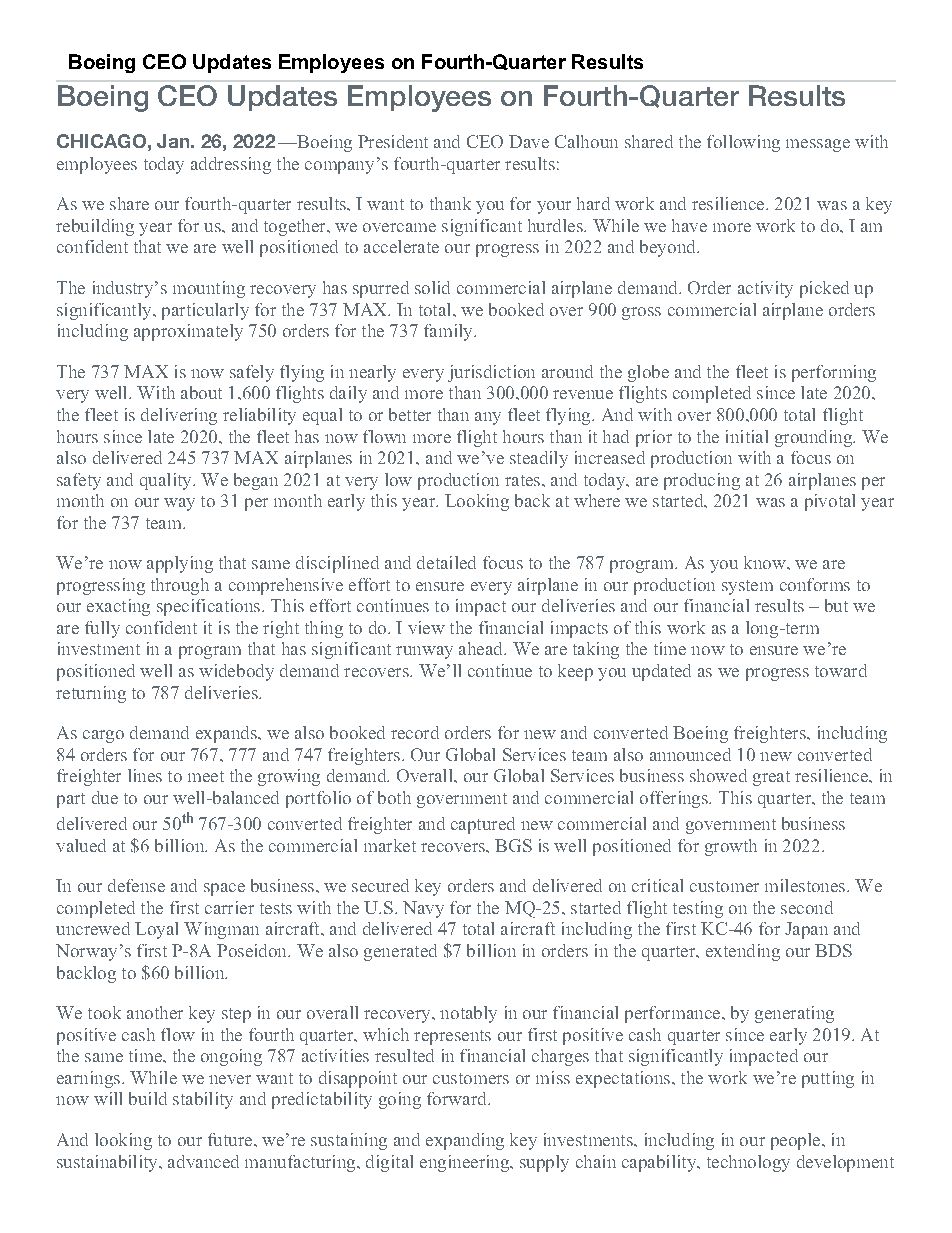 The image size is (952, 1233). Describe the element at coordinates (529, 141) in the screenshot. I see `Dave` at that location.
